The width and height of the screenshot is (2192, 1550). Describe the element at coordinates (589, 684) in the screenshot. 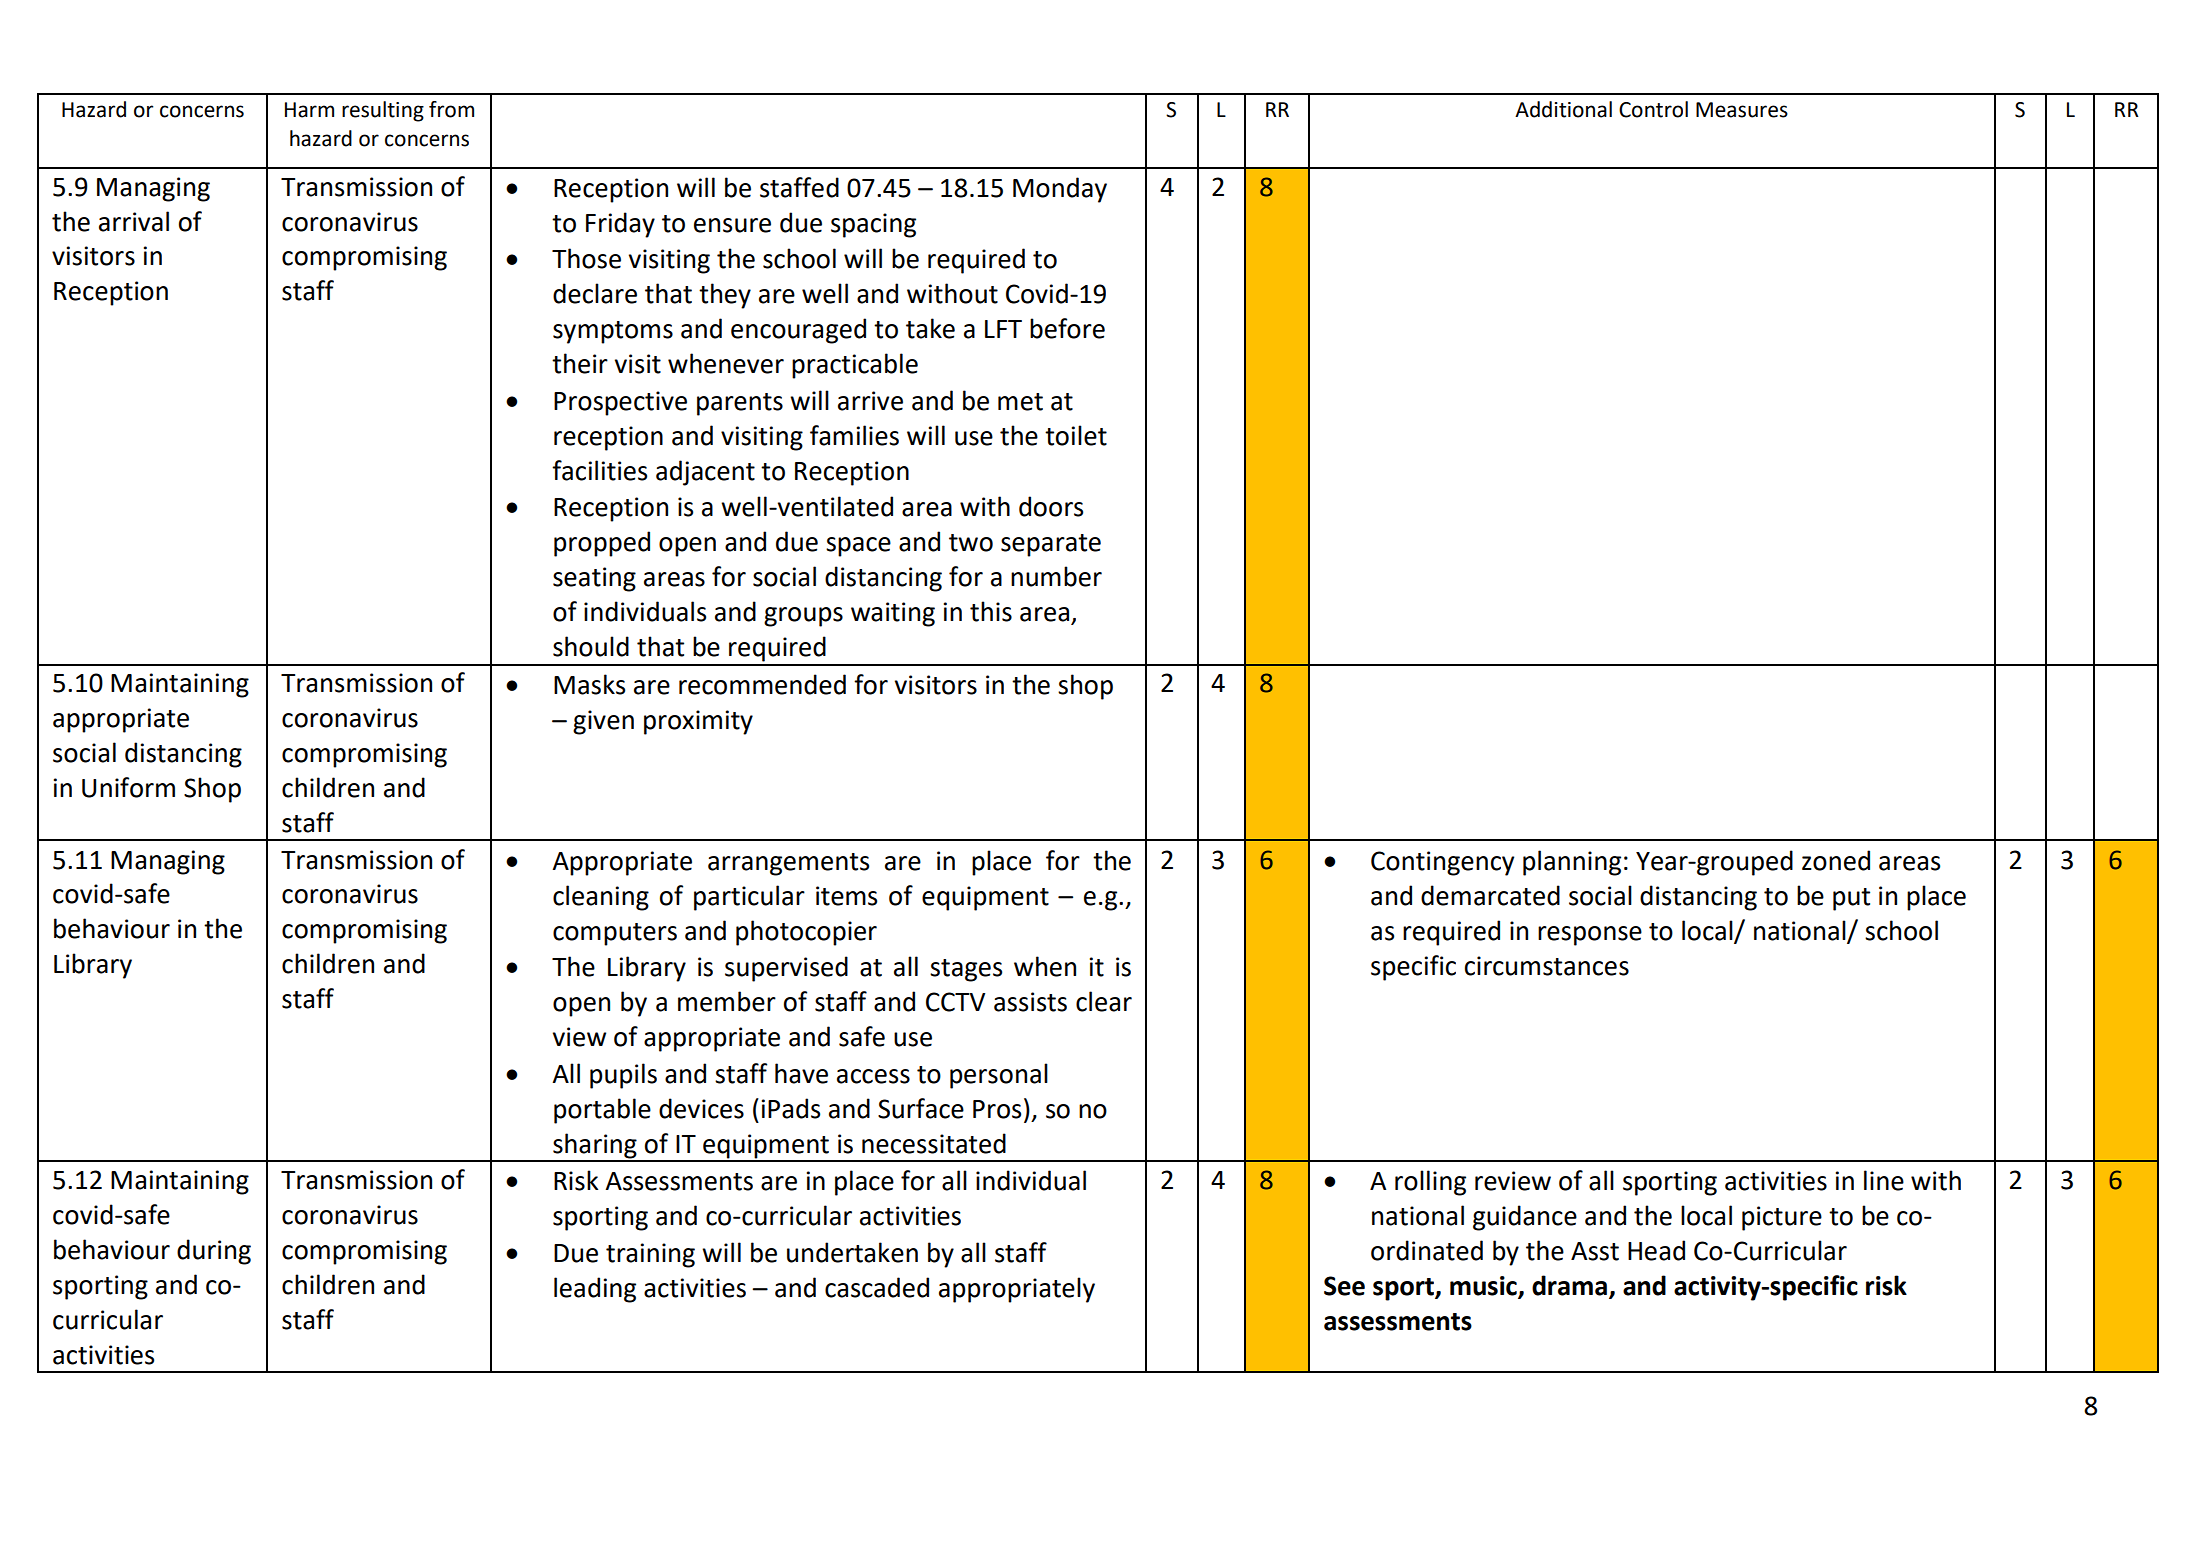

I see `Masks` at that location.
